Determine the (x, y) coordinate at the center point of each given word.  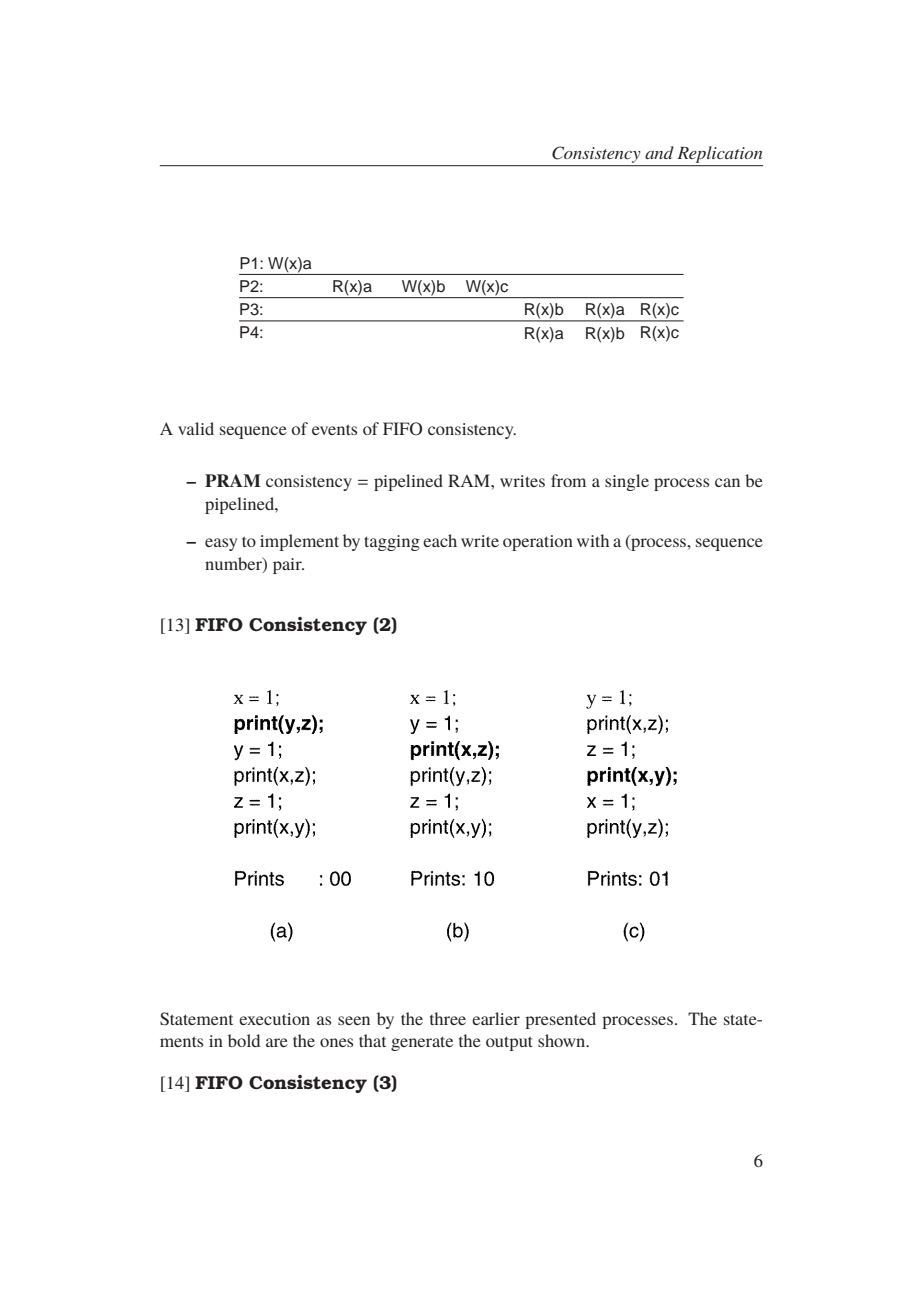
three (448, 1018)
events (334, 429)
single (627, 482)
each (440, 540)
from (568, 480)
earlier (496, 1018)
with (593, 540)
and (659, 152)
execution (274, 1019)
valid (196, 428)
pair (288, 566)
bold (244, 1040)
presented (560, 1020)
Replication (719, 154)
